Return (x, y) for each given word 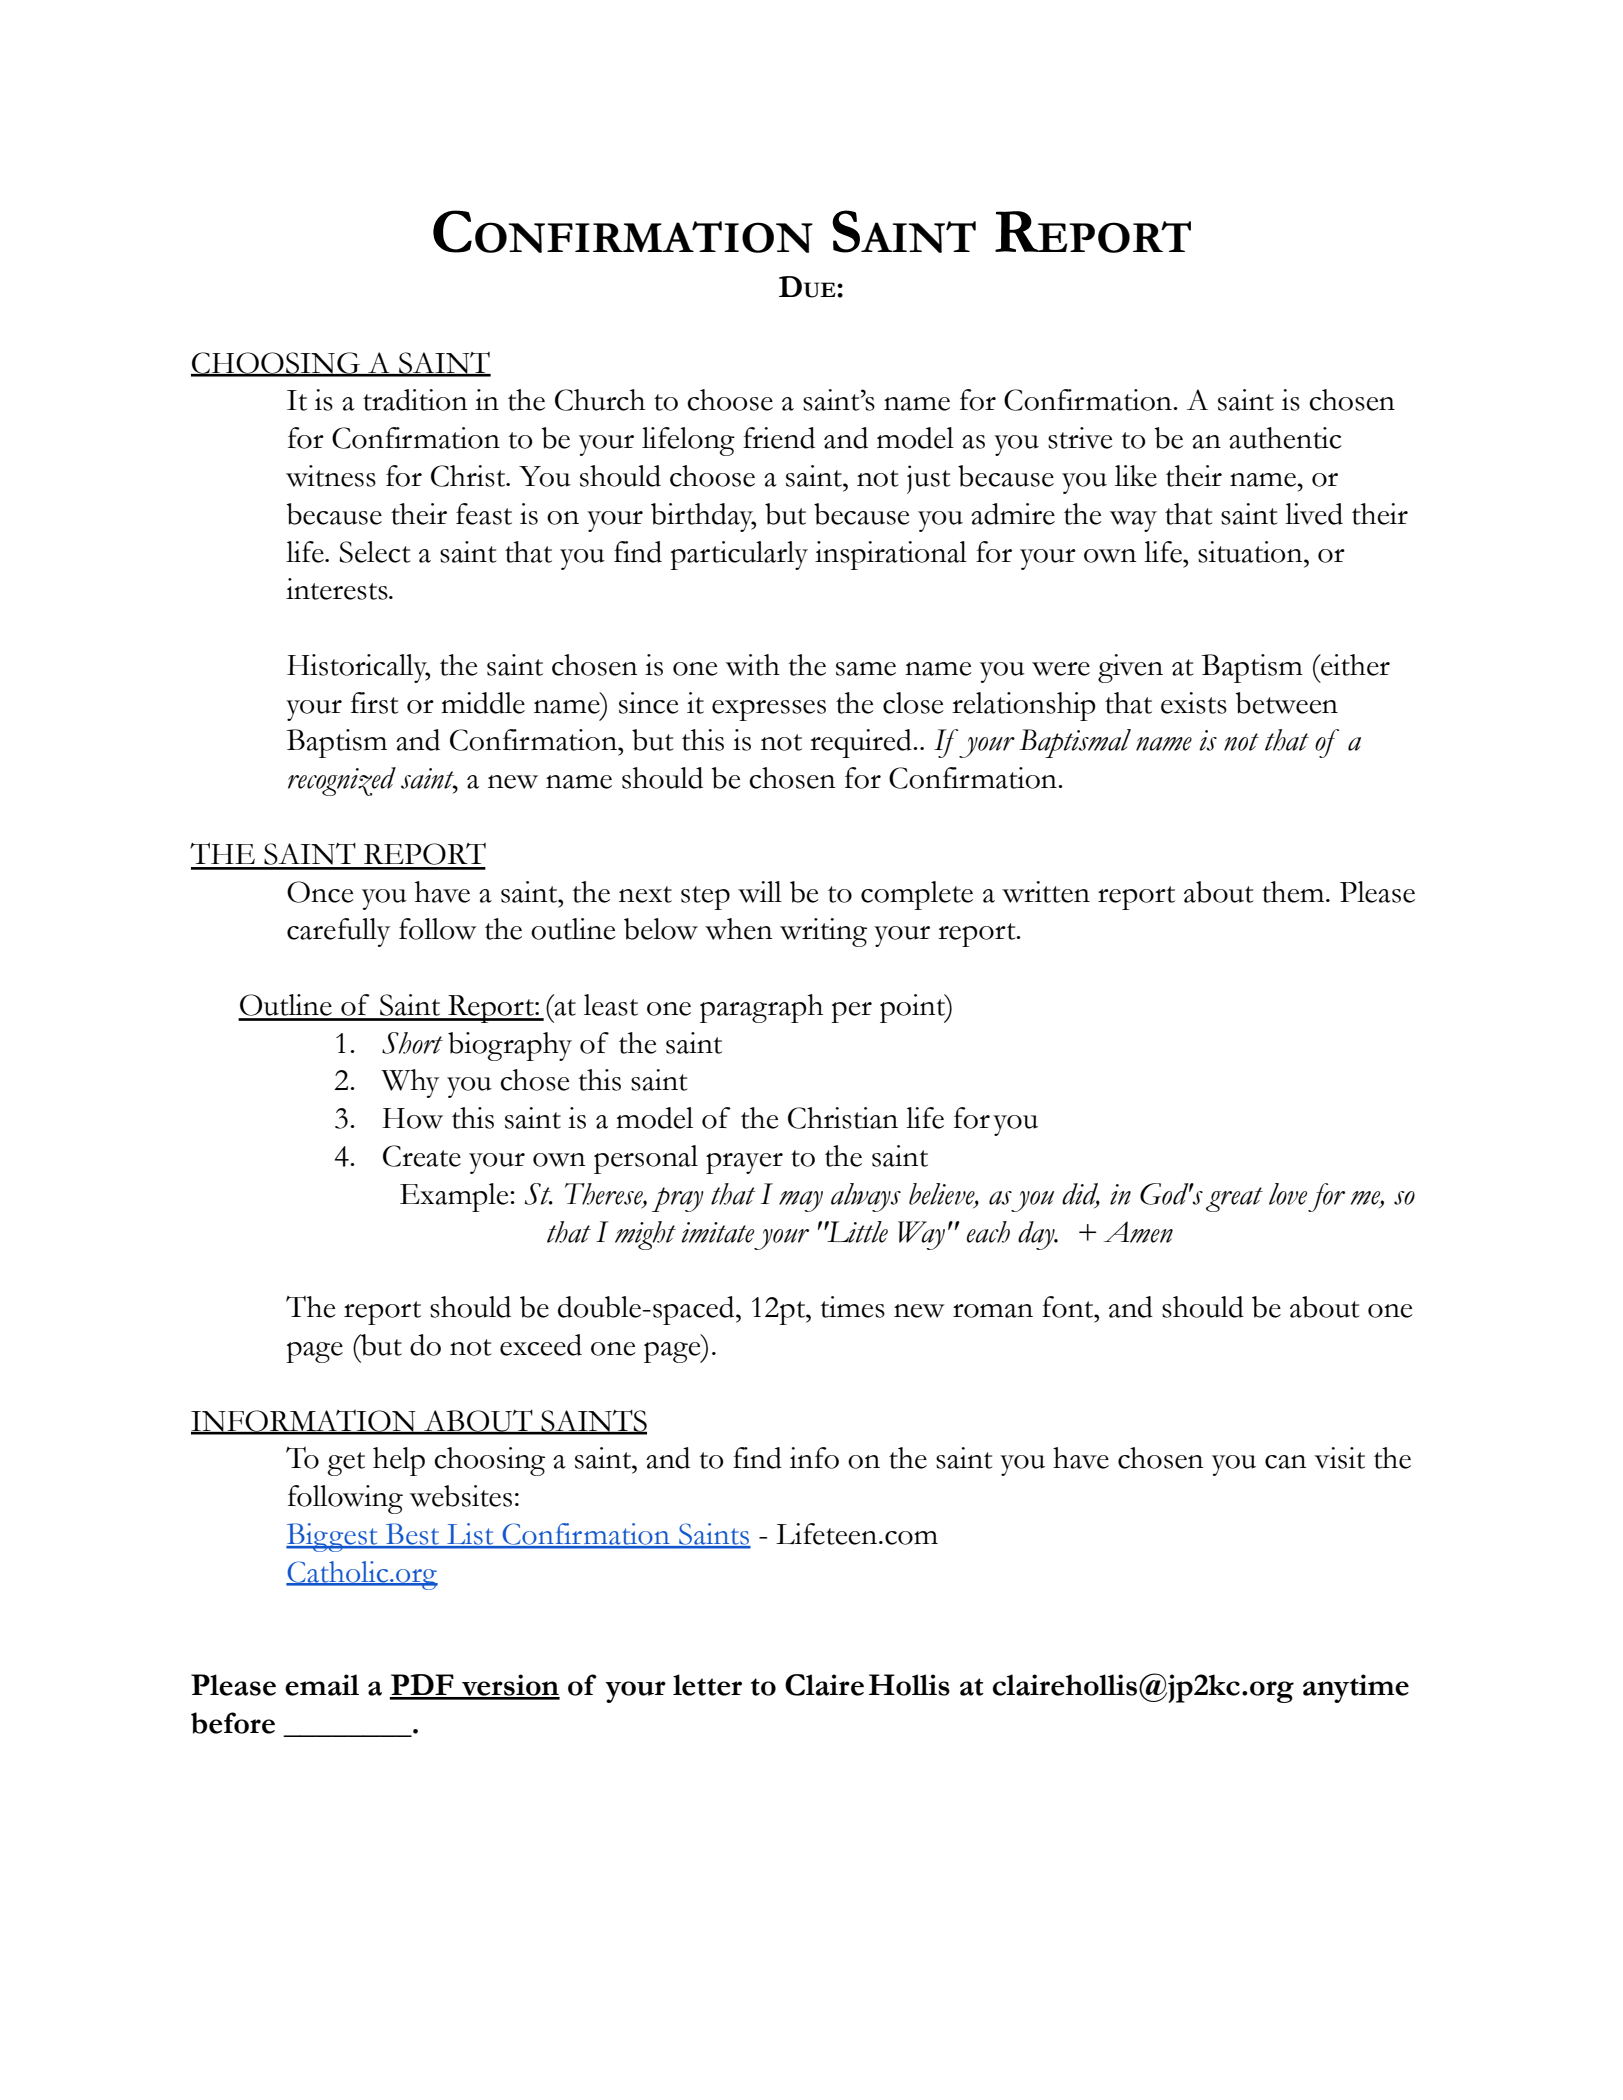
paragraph (761, 1008)
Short (412, 1043)
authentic (1285, 438)
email (322, 1685)
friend (779, 438)
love (1288, 1194)
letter (707, 1685)
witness (331, 476)
